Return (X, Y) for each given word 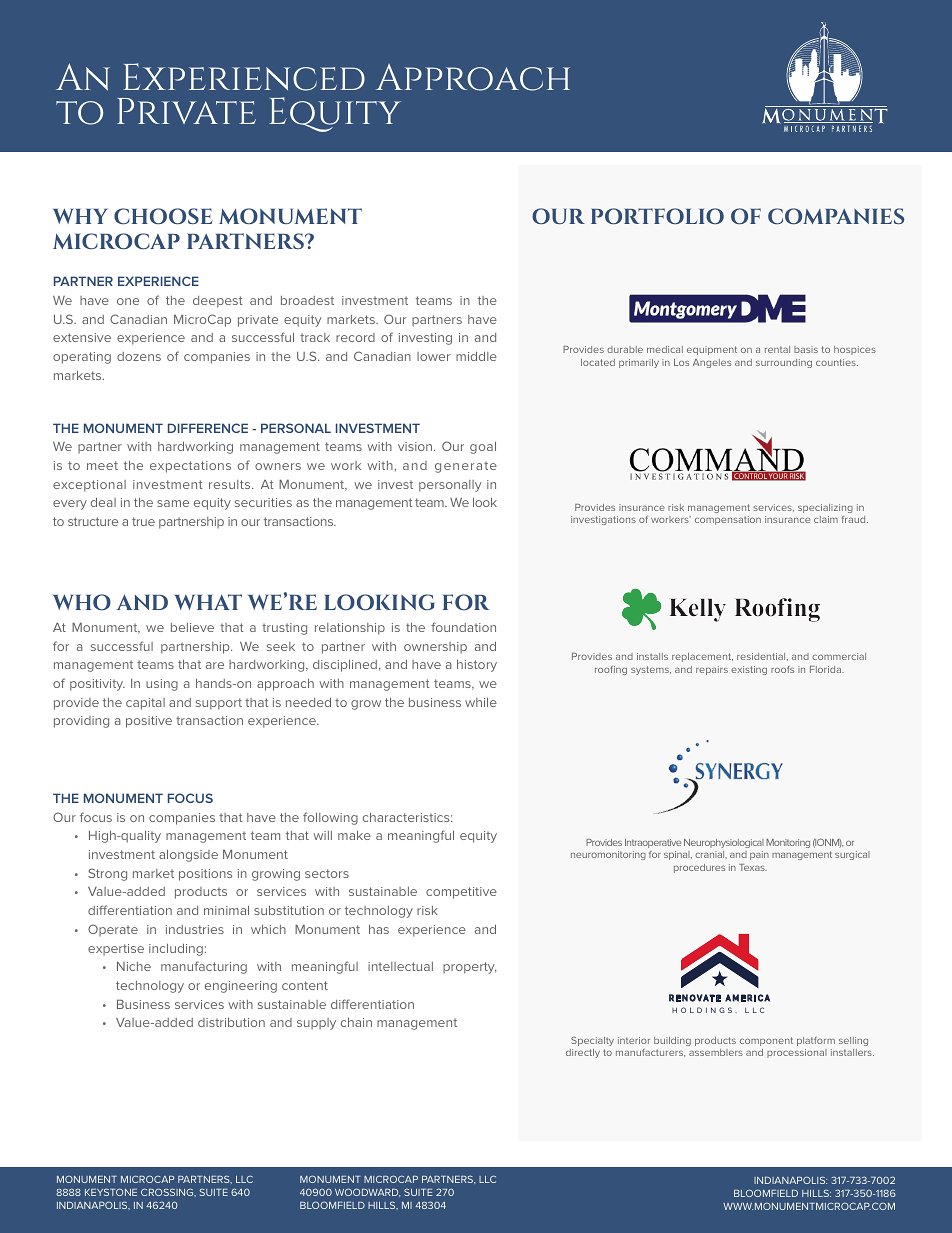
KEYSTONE (111, 1192)
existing (749, 670)
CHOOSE (163, 216)
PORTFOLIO (657, 216)
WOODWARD (367, 1192)
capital (145, 704)
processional (797, 1053)
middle (476, 356)
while (481, 702)
